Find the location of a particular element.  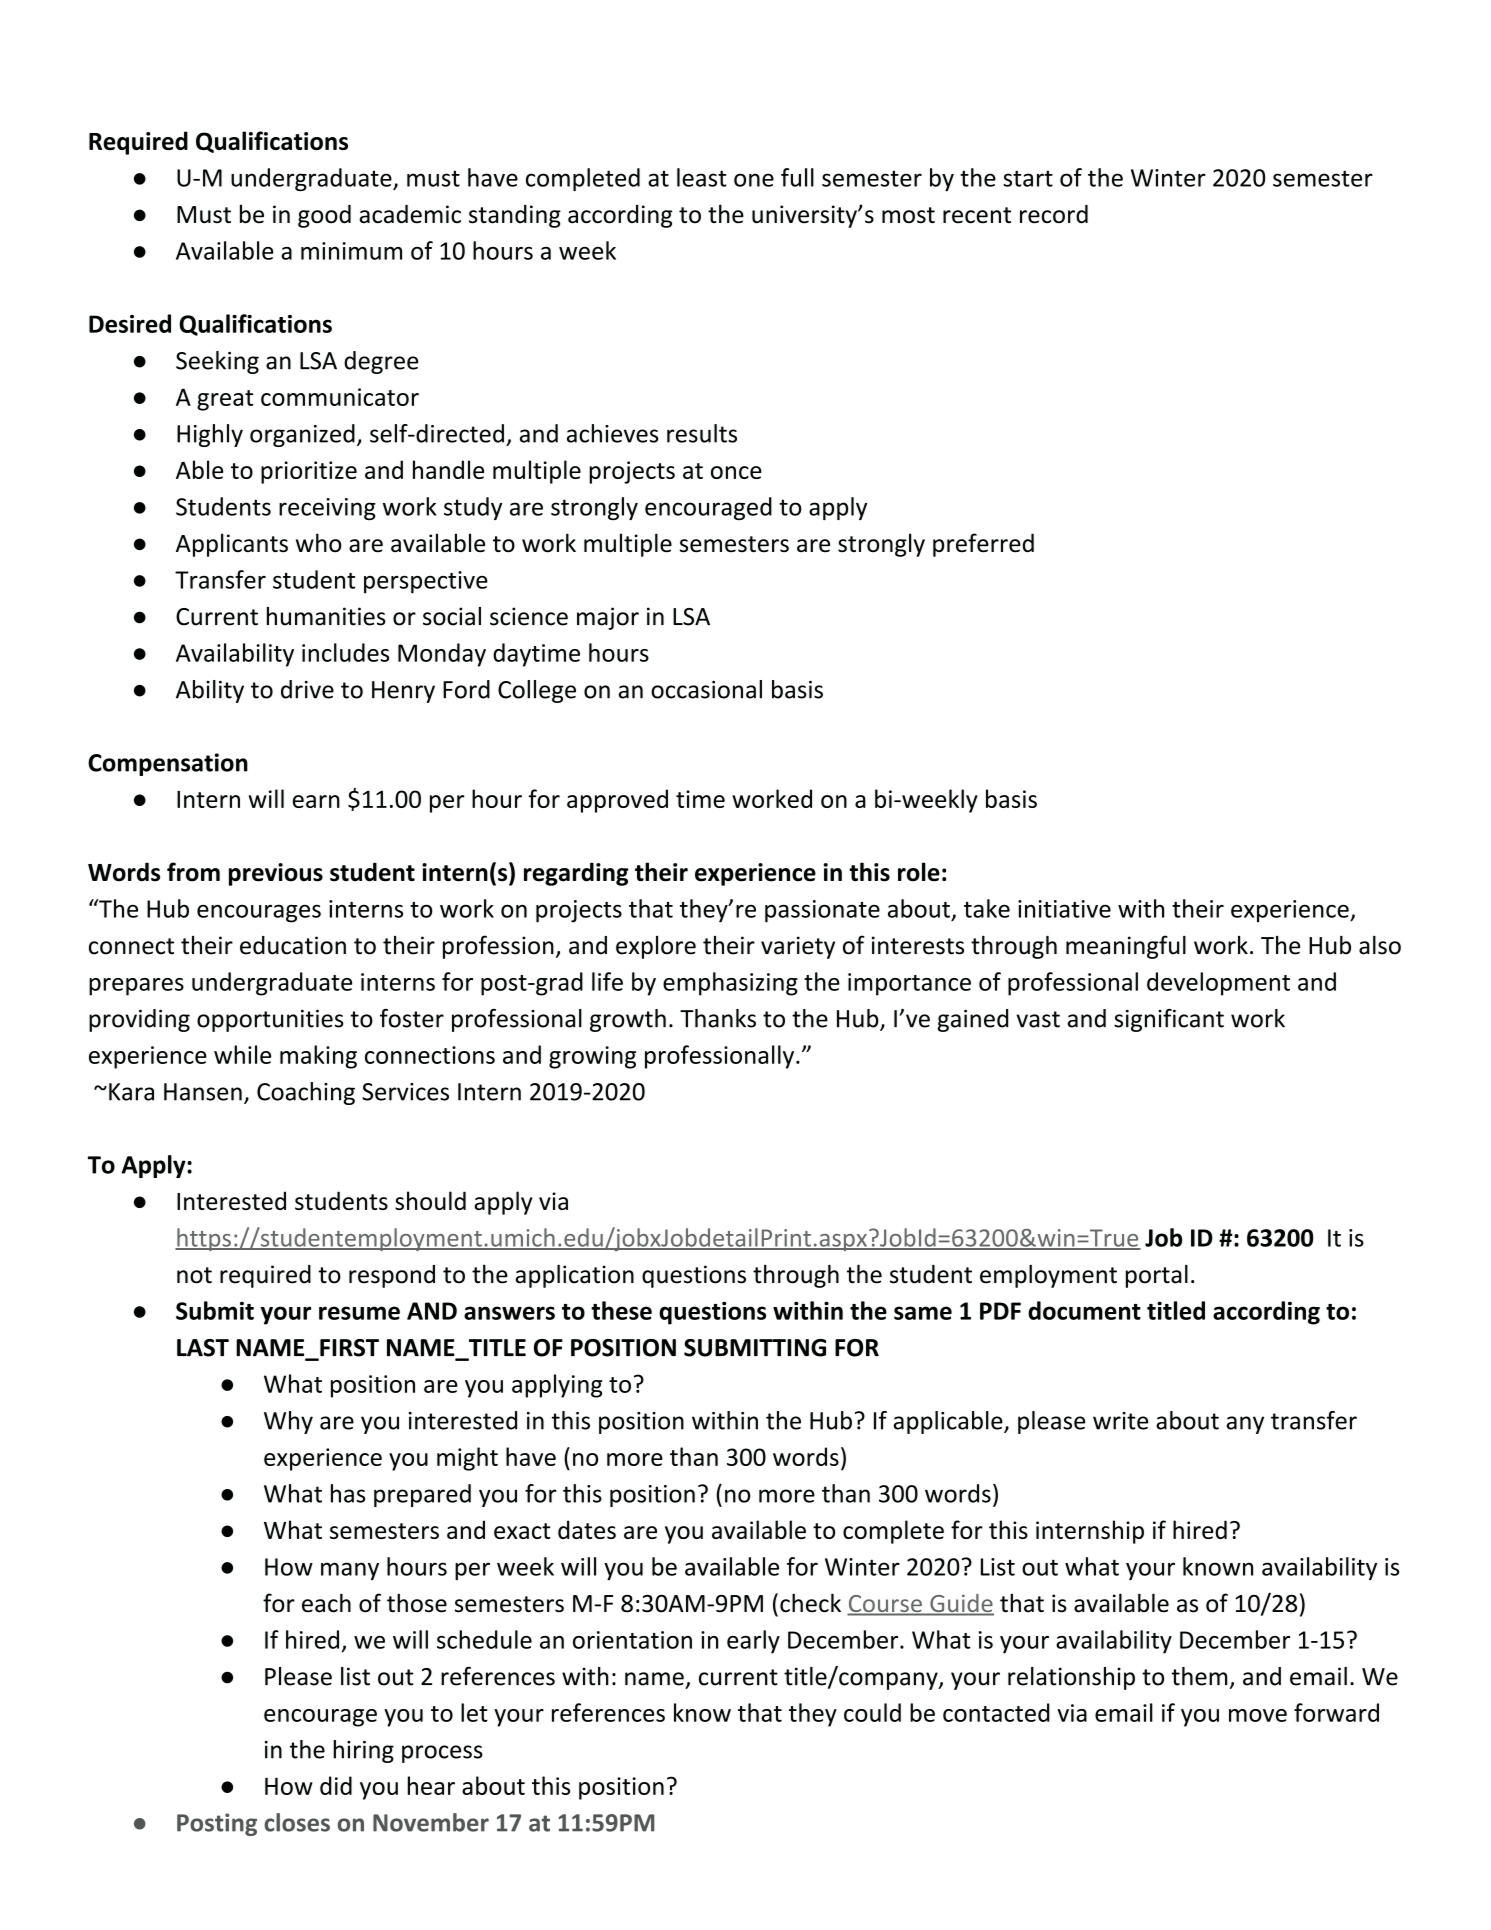

development is located at coordinates (1218, 984).
